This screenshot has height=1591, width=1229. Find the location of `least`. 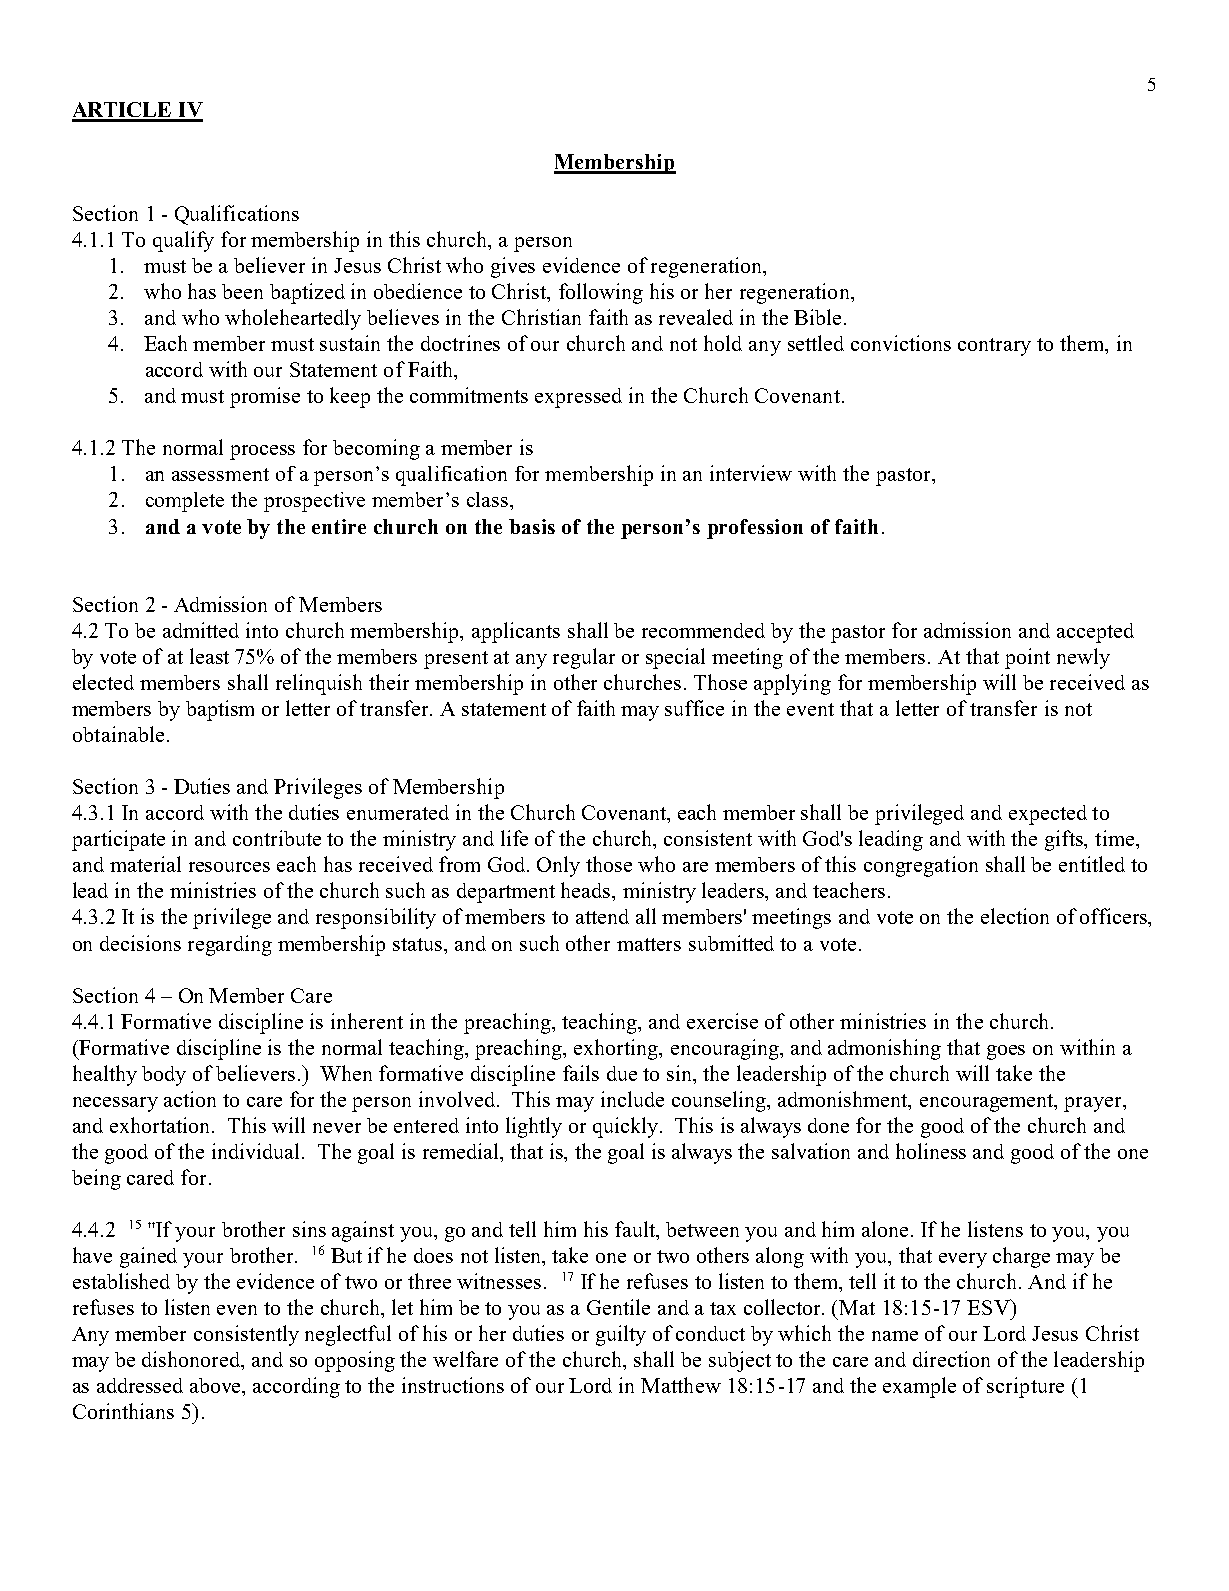

least is located at coordinates (209, 656).
